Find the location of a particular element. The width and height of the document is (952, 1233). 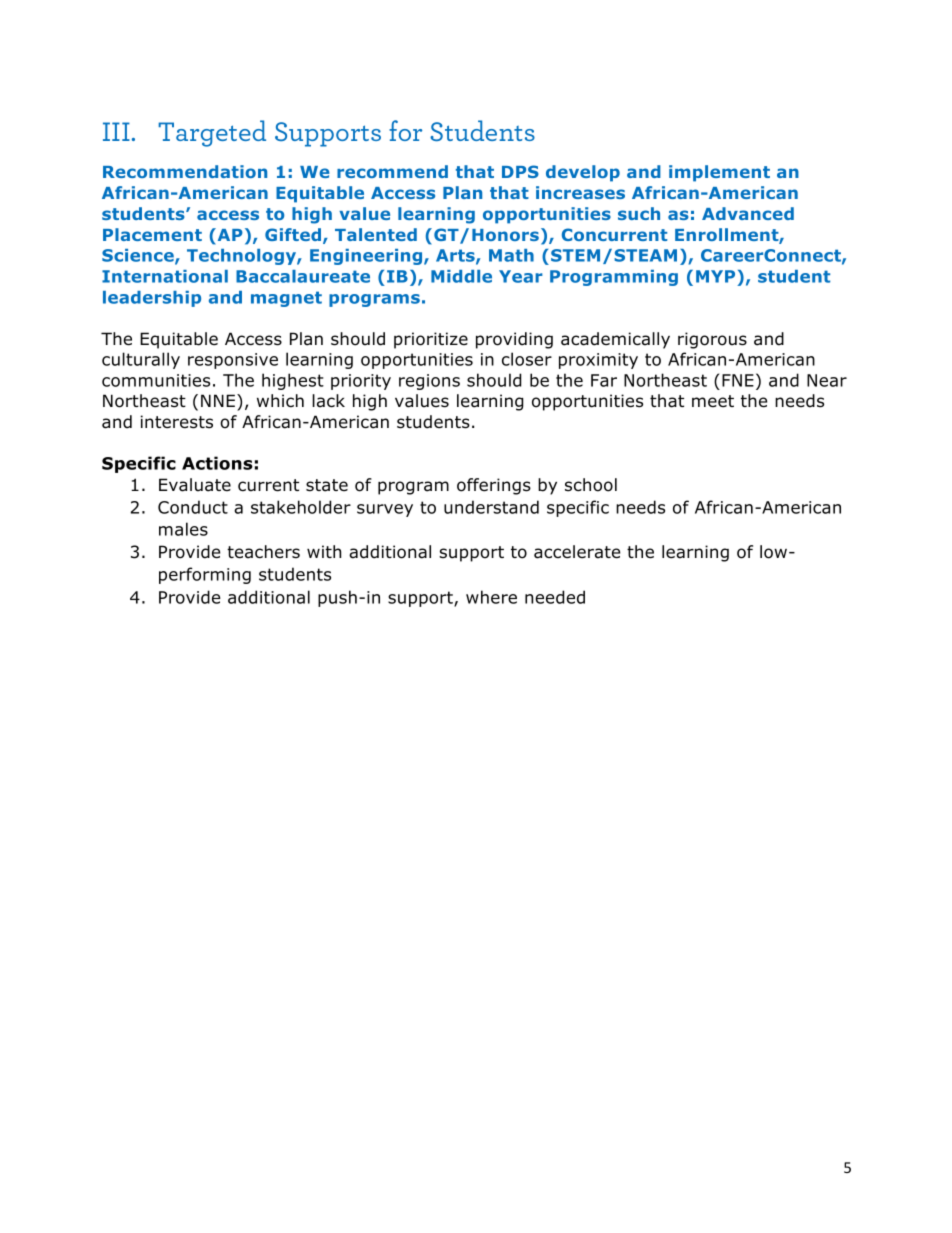

DPS is located at coordinates (520, 171).
